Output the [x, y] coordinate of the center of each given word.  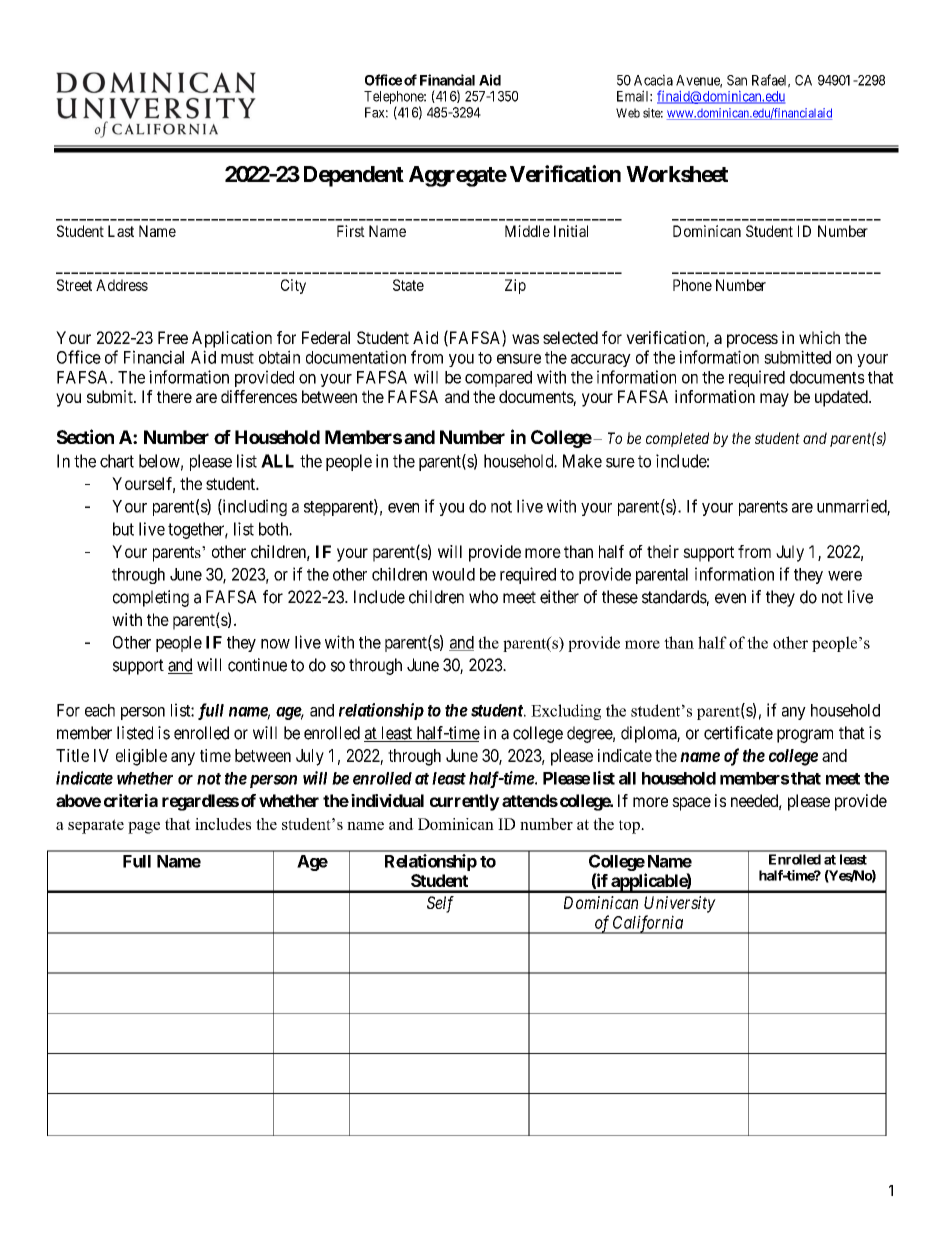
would [453, 574]
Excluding [566, 712]
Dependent [354, 176]
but [123, 529]
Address [122, 285]
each [100, 710]
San [737, 80]
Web [628, 113]
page [144, 828]
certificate [738, 733]
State [408, 285]
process [752, 341]
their [663, 551]
